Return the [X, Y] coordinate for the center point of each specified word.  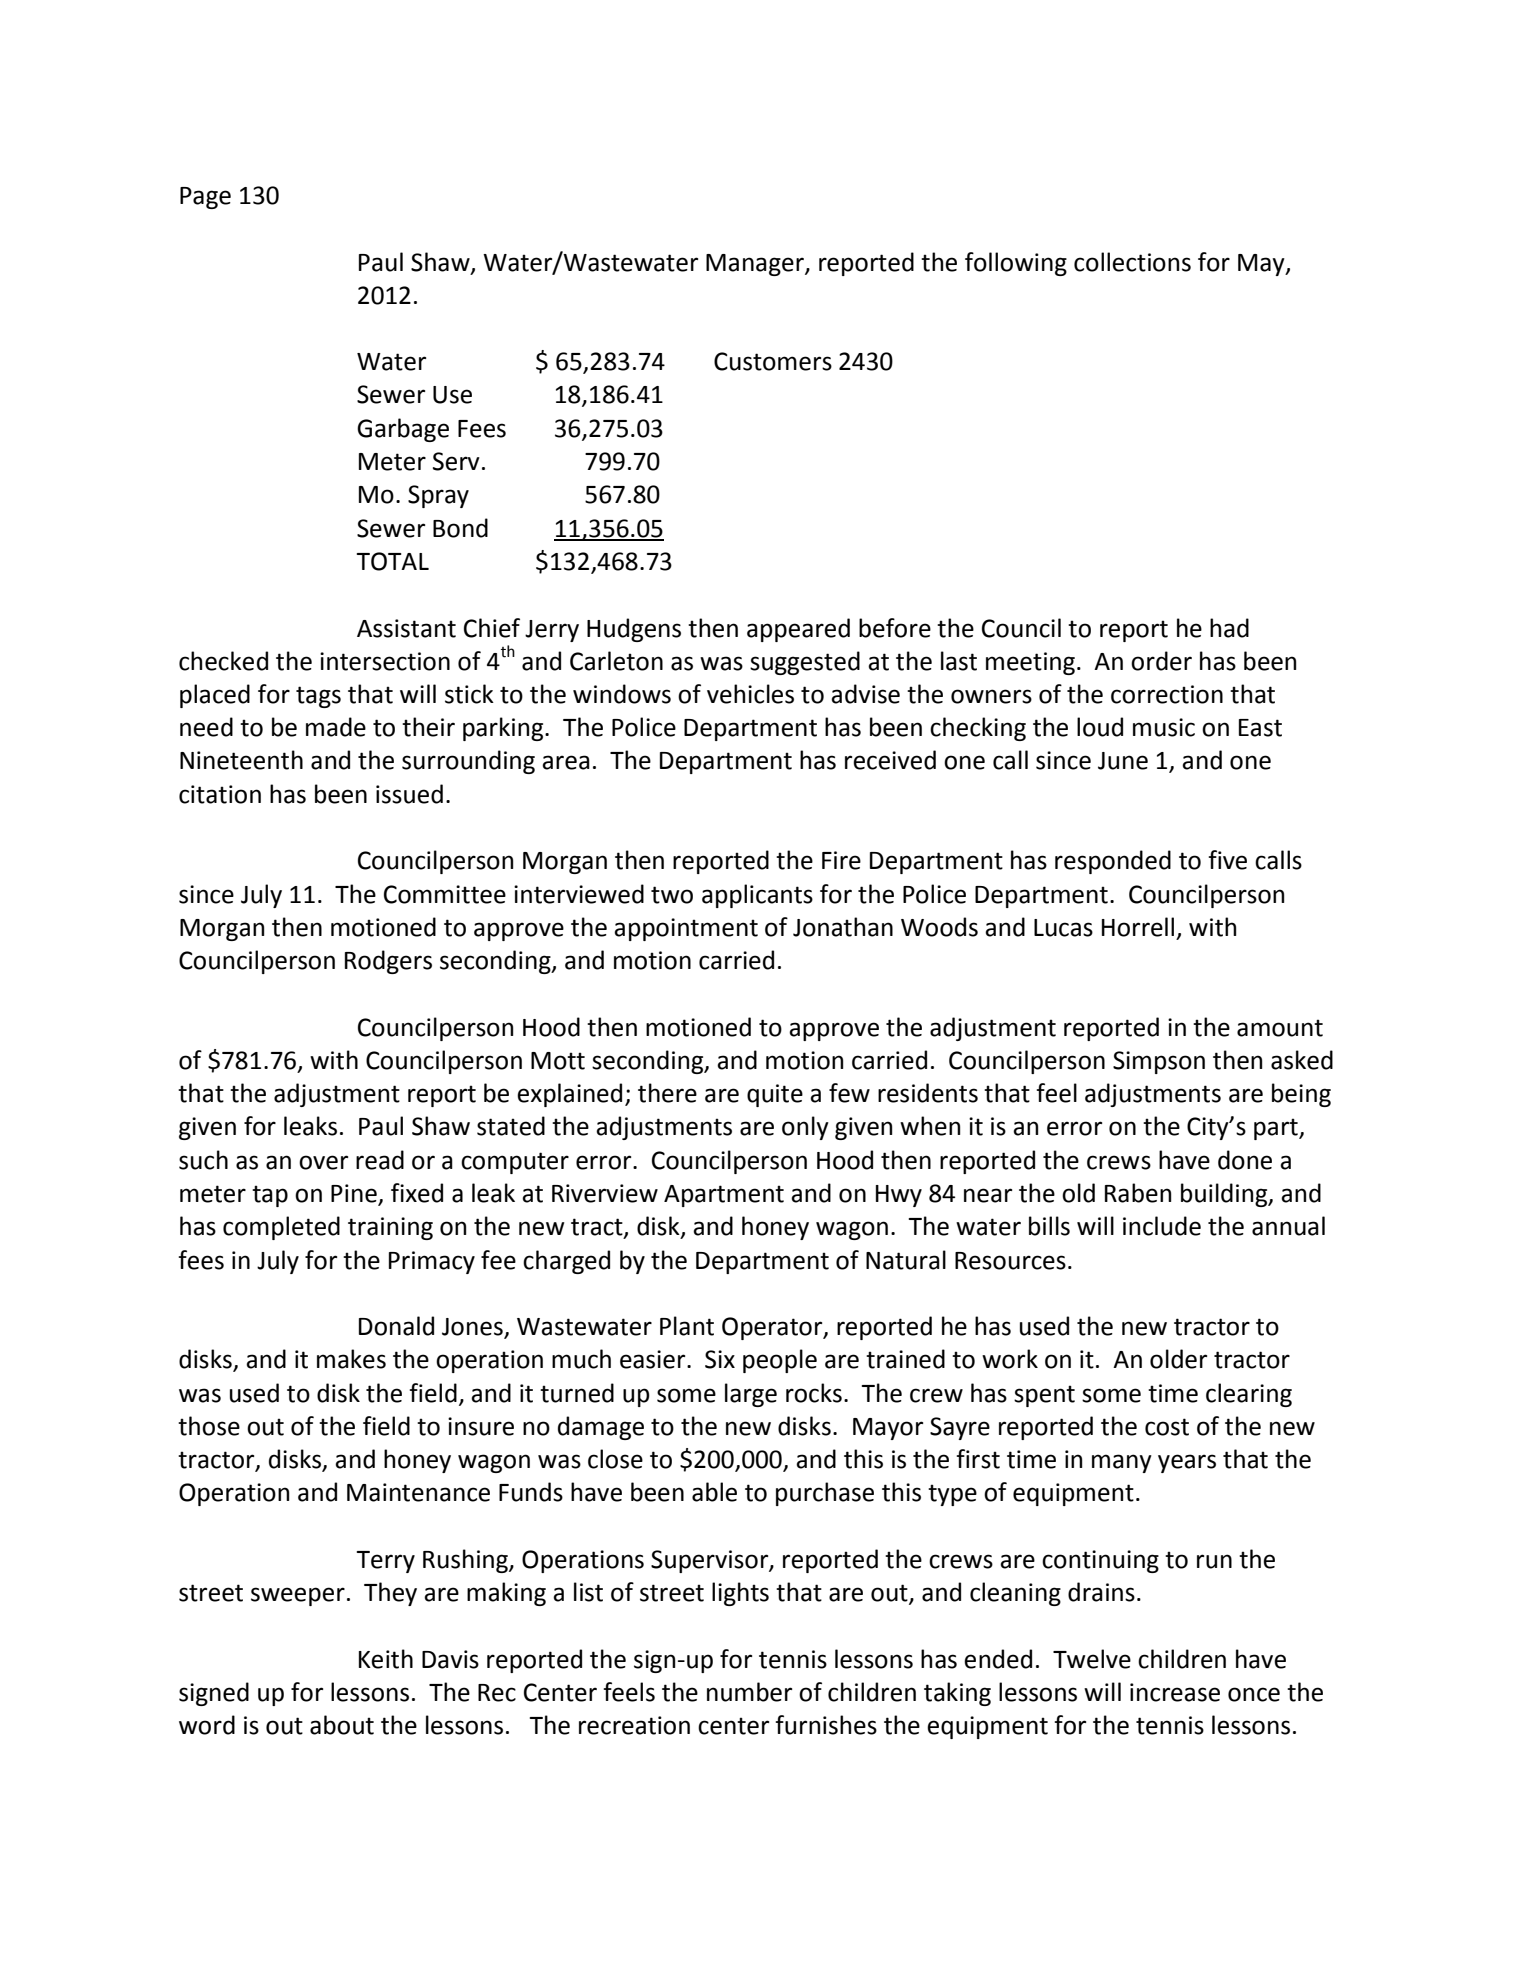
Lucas [1063, 928]
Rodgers [388, 962]
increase [1175, 1692]
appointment [686, 929]
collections [1132, 262]
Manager [756, 265]
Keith [386, 1659]
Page [205, 198]
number [749, 1692]
